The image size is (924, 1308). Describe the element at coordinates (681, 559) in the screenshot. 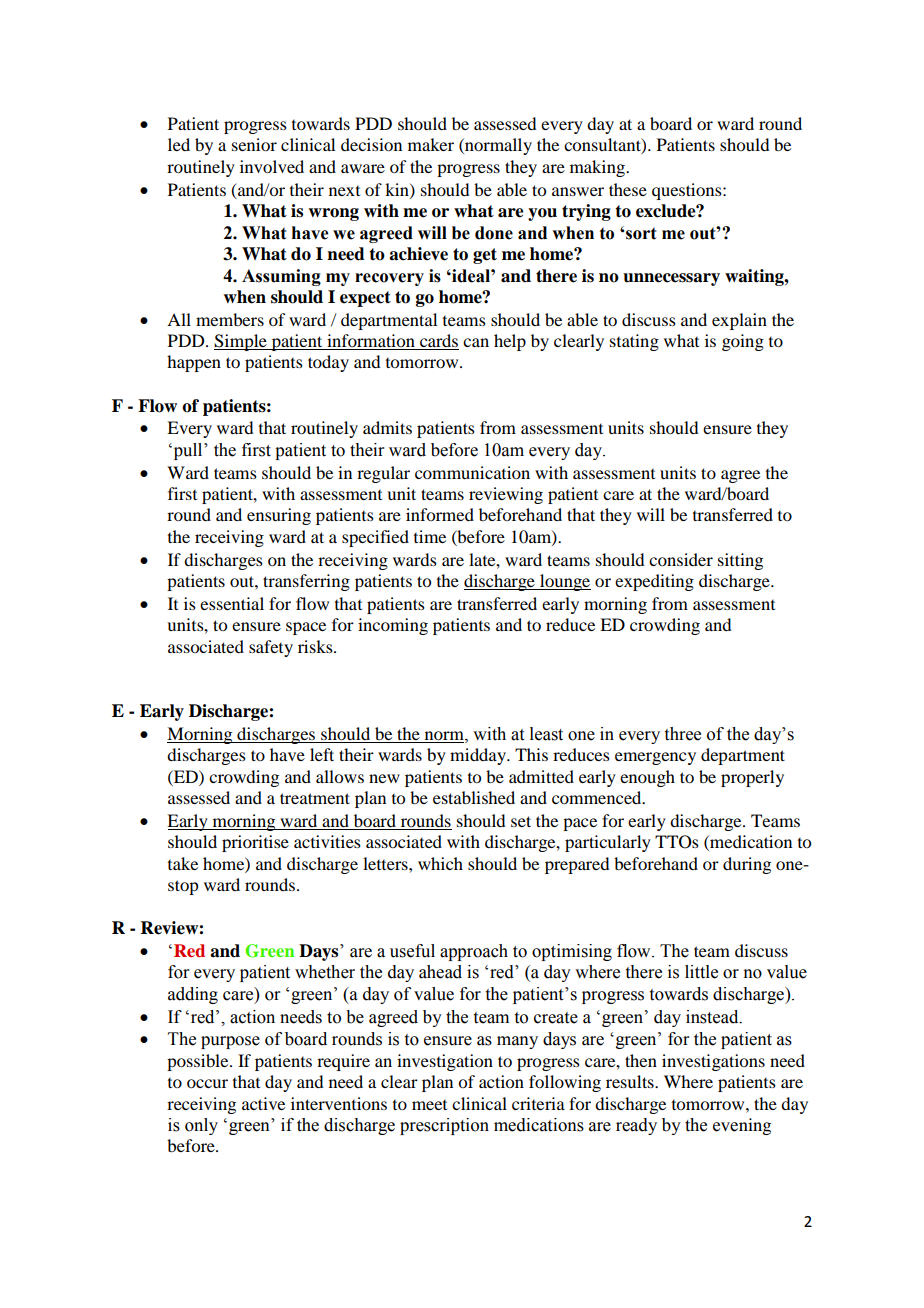

I see `consider` at that location.
